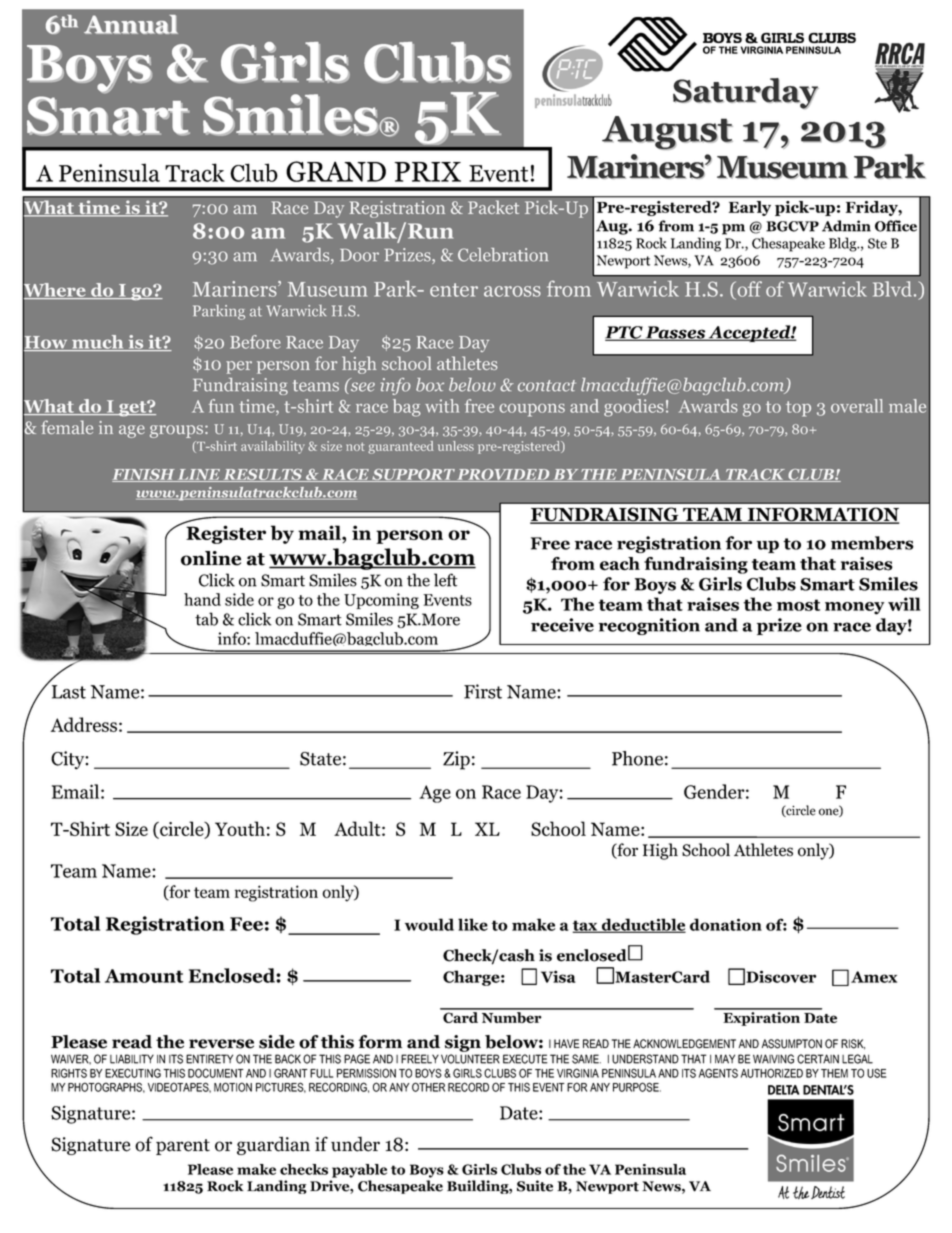 This image has height=1233, width=952. Describe the element at coordinates (535, 1186) in the image. I see `Suite` at that location.
